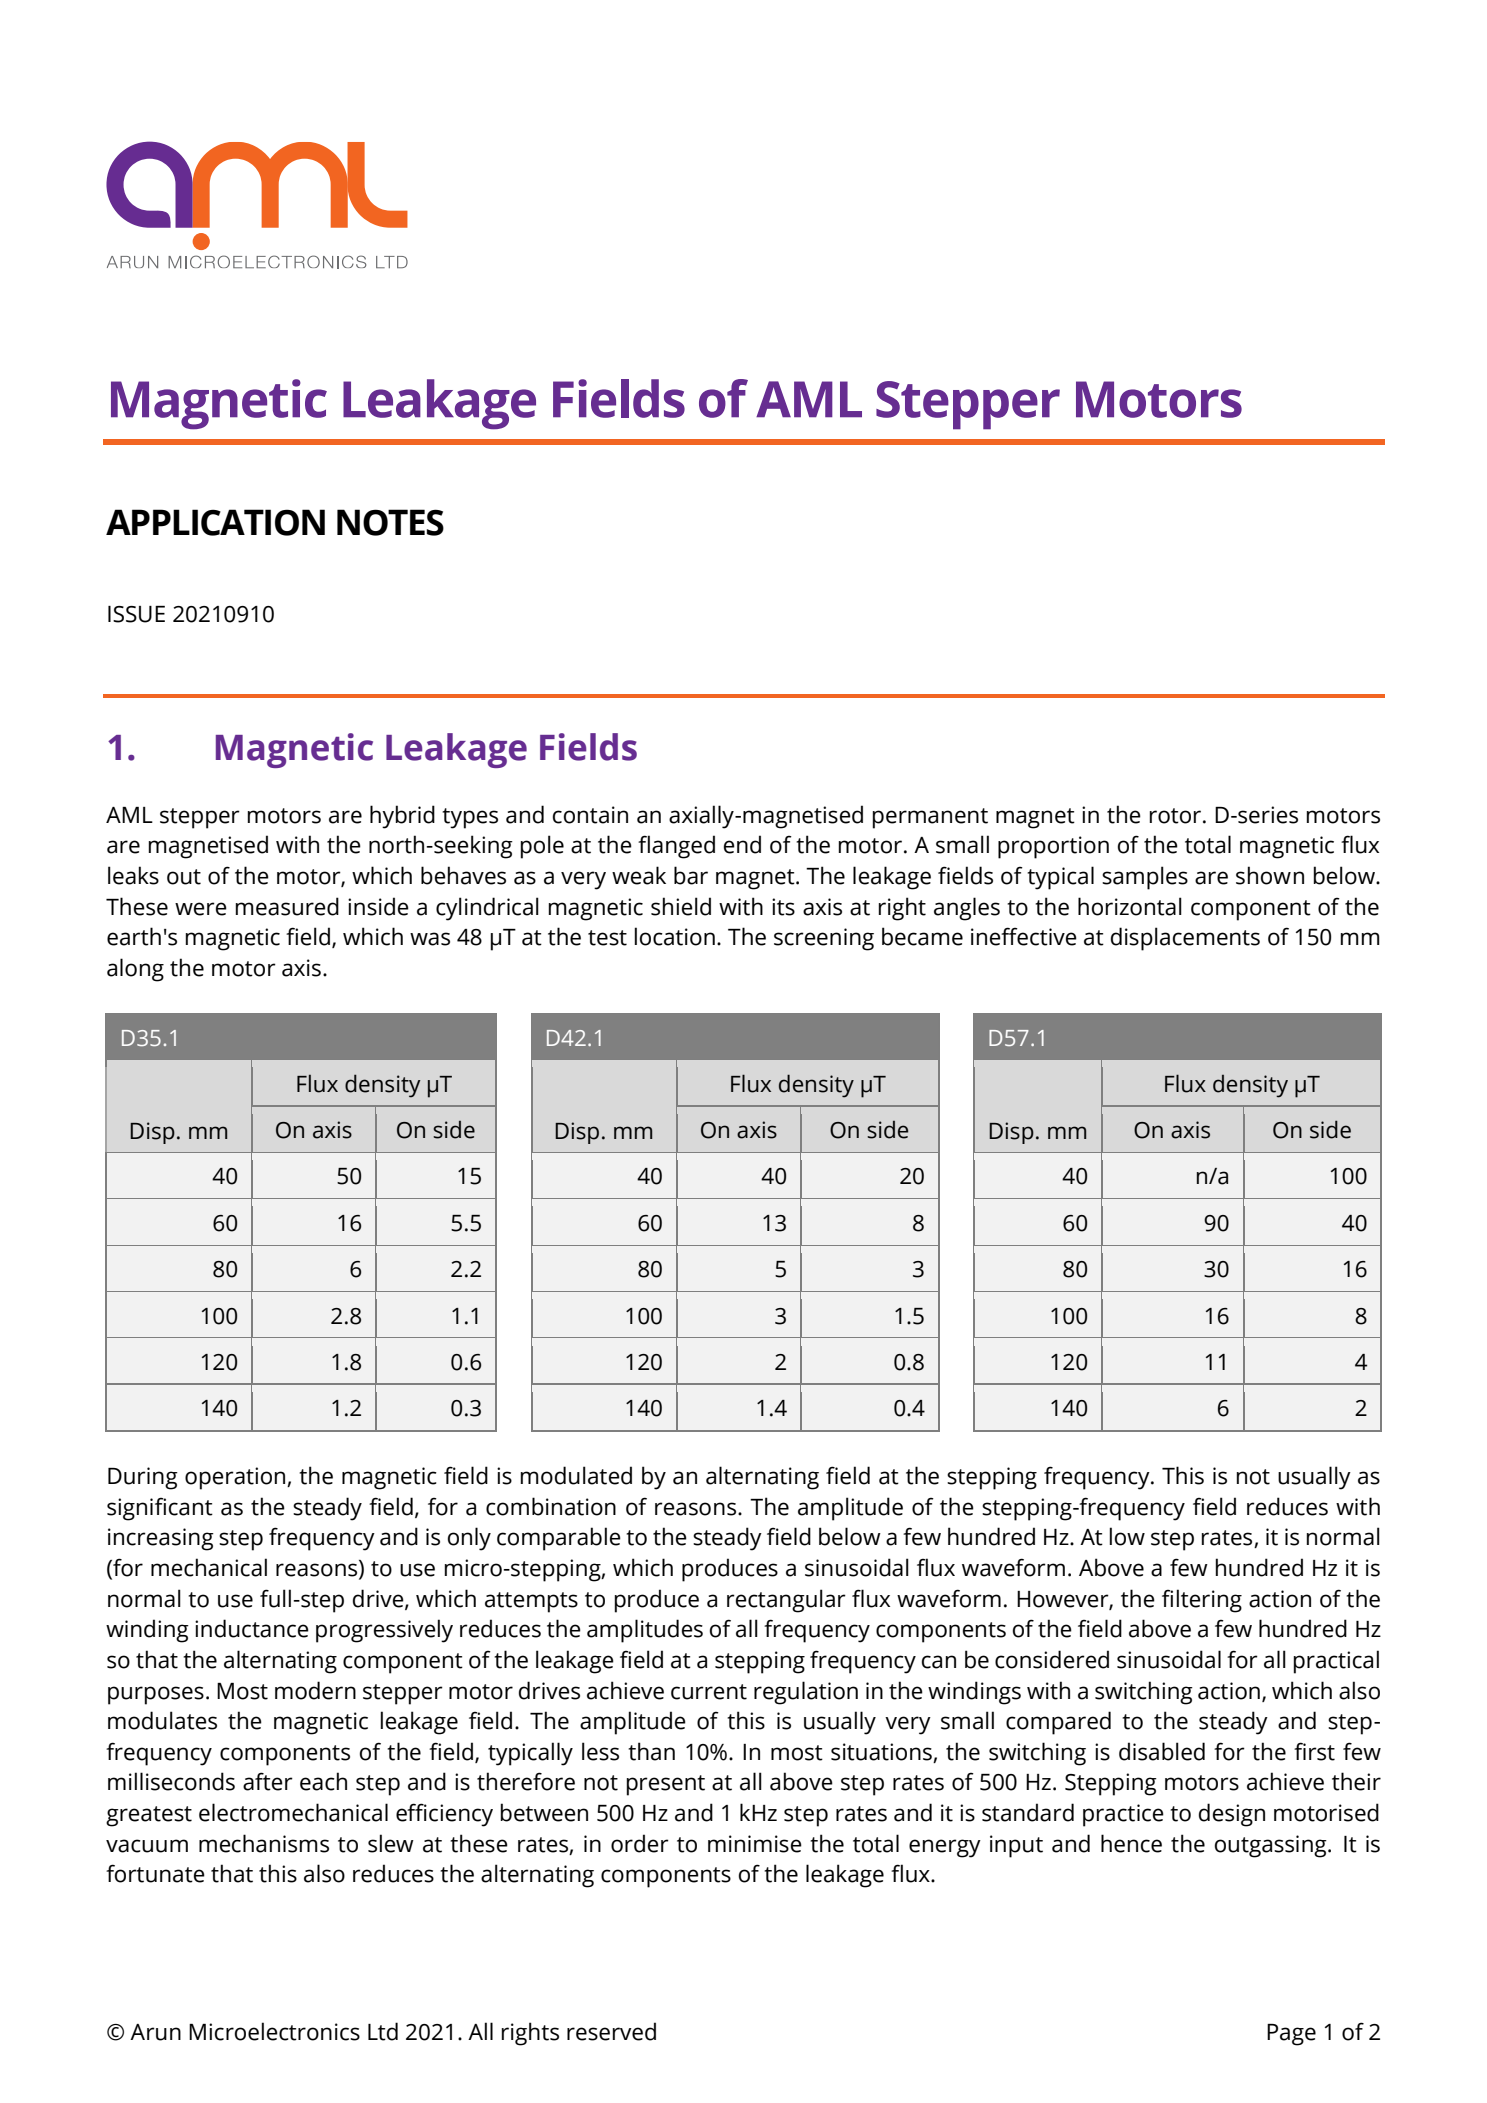  I want to click on horizontal, so click(1130, 906).
